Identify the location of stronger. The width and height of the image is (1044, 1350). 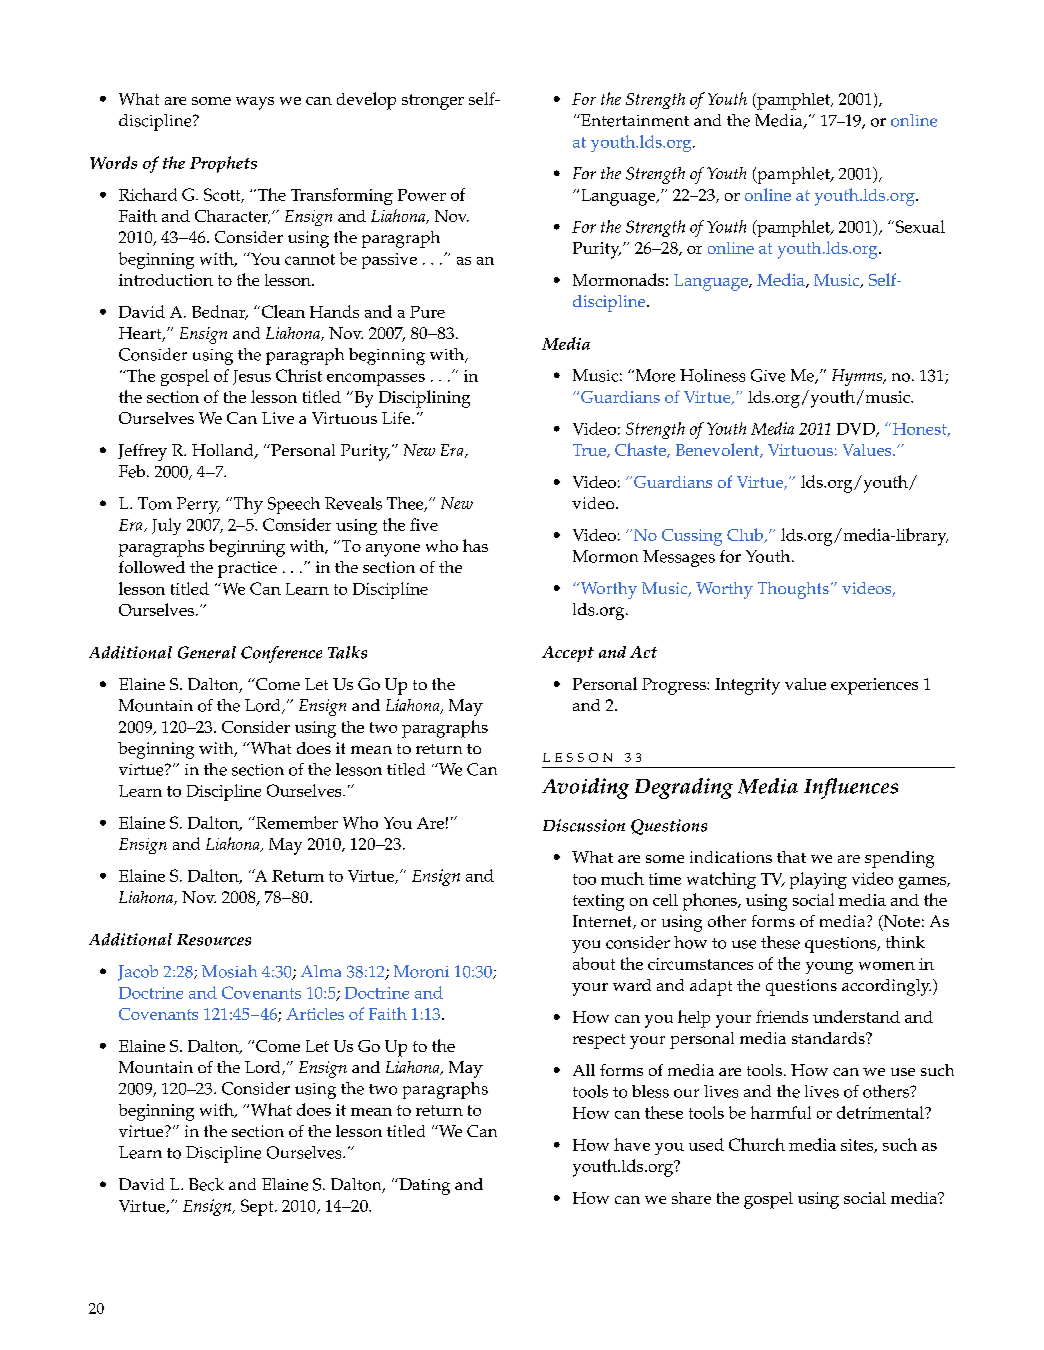
(433, 102).
